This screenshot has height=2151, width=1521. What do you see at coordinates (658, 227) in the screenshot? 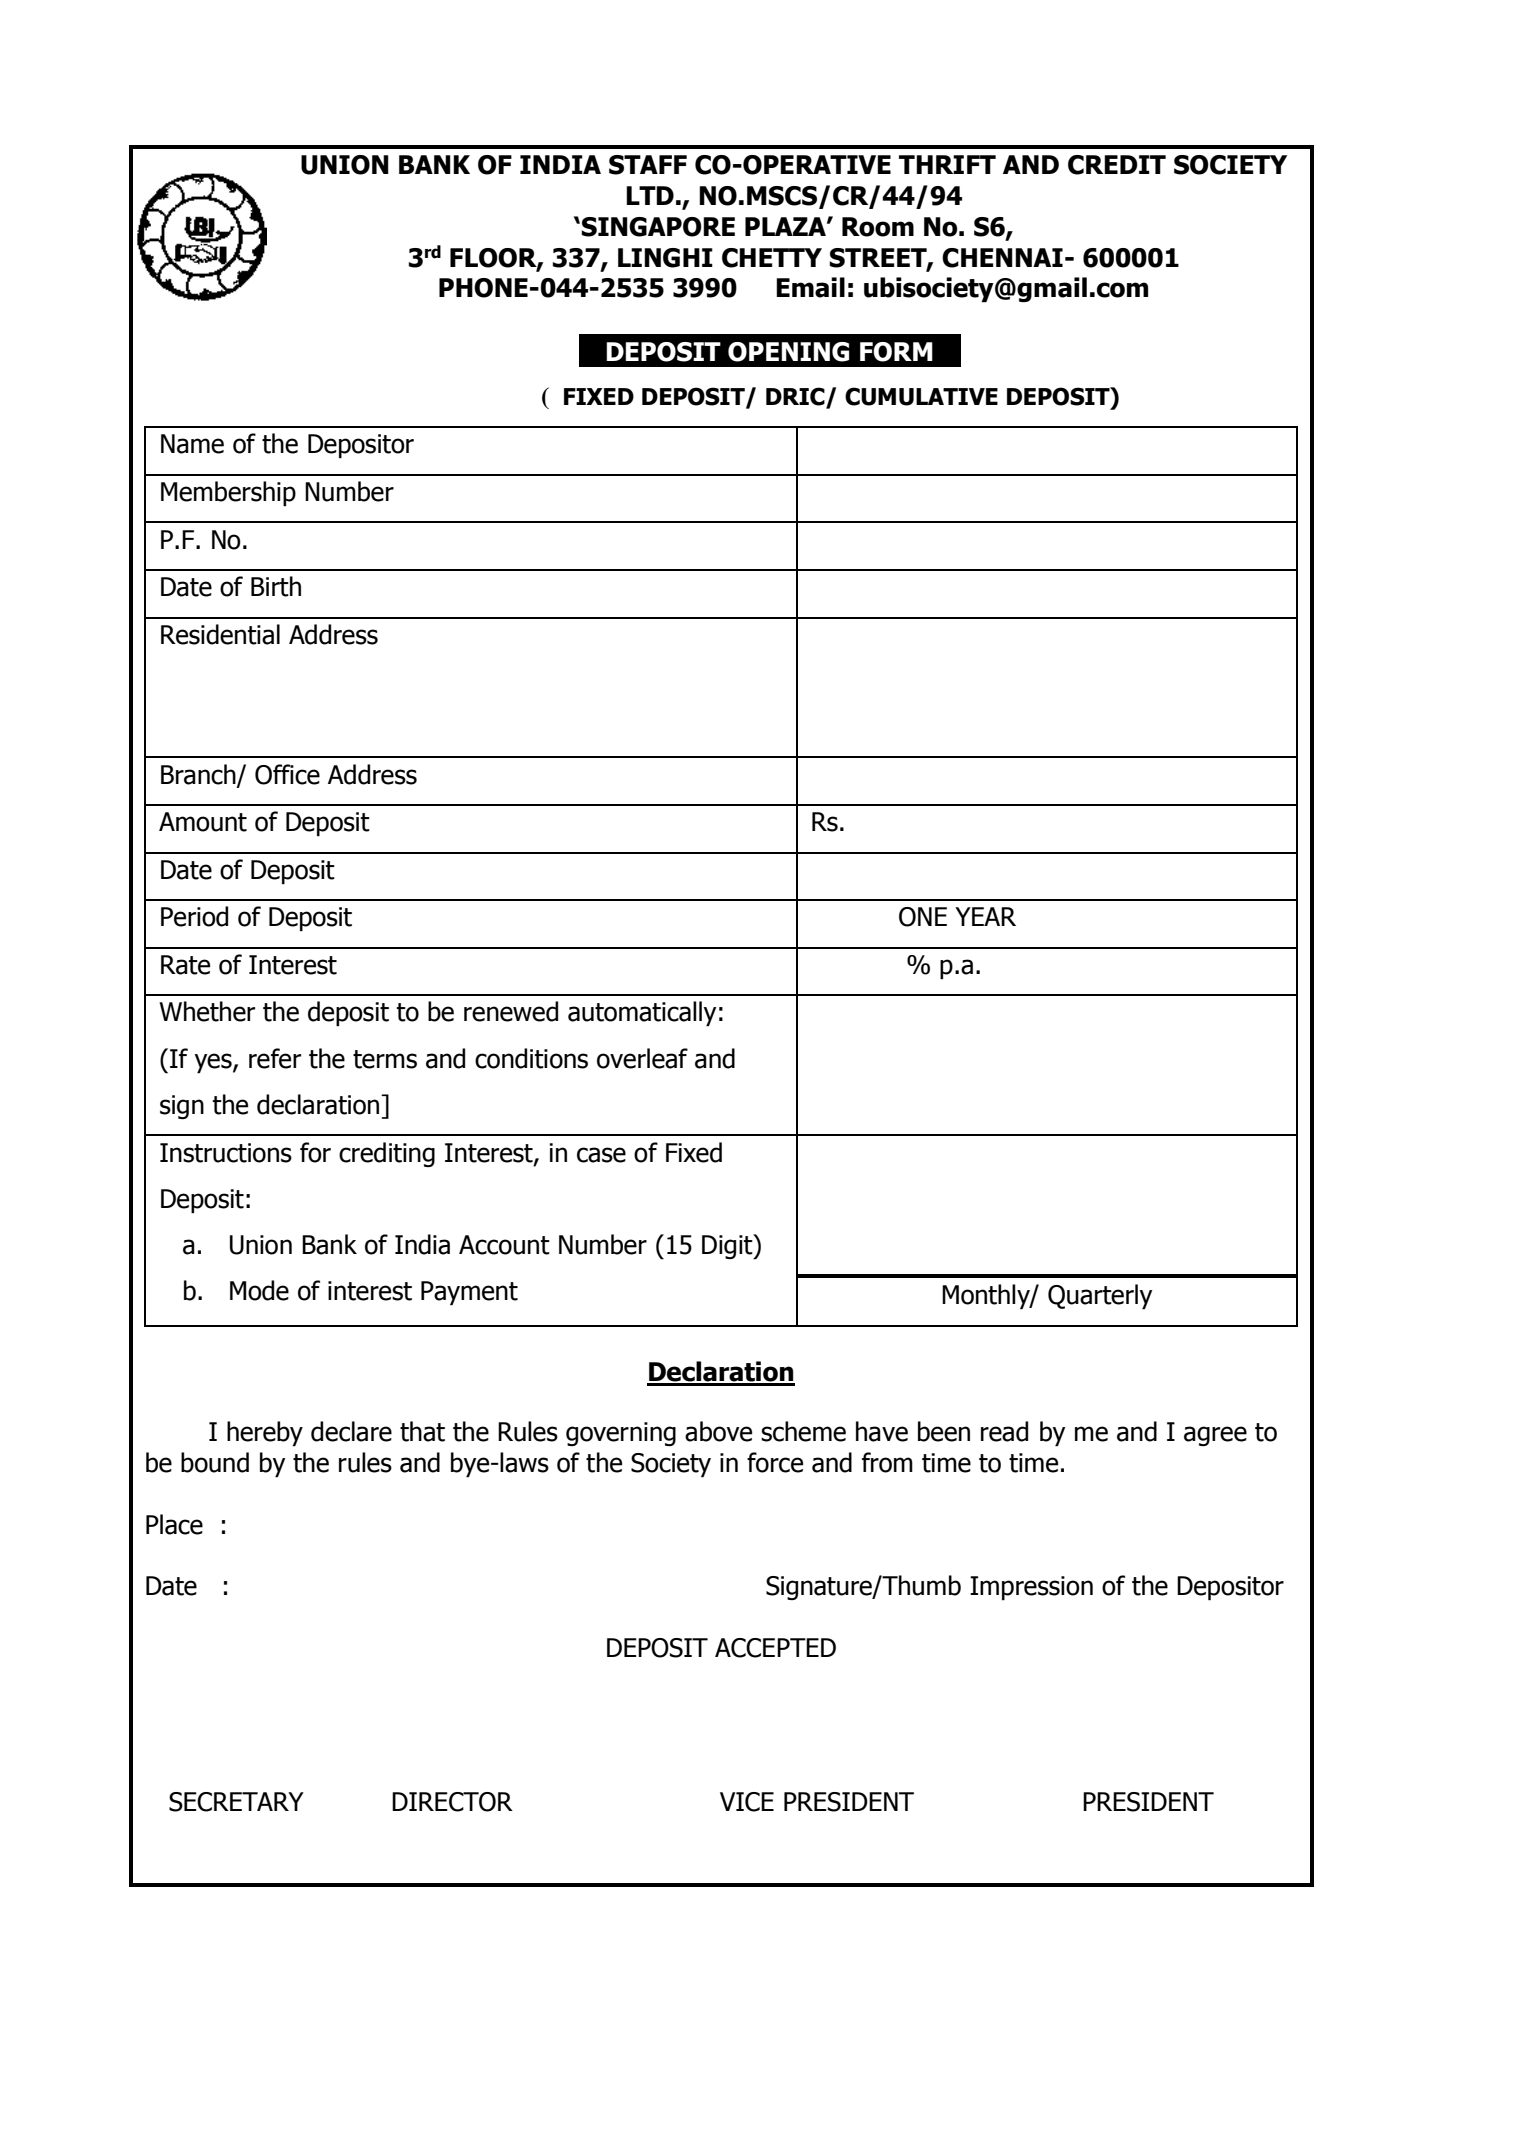
I see `SINGAPORE` at bounding box center [658, 227].
